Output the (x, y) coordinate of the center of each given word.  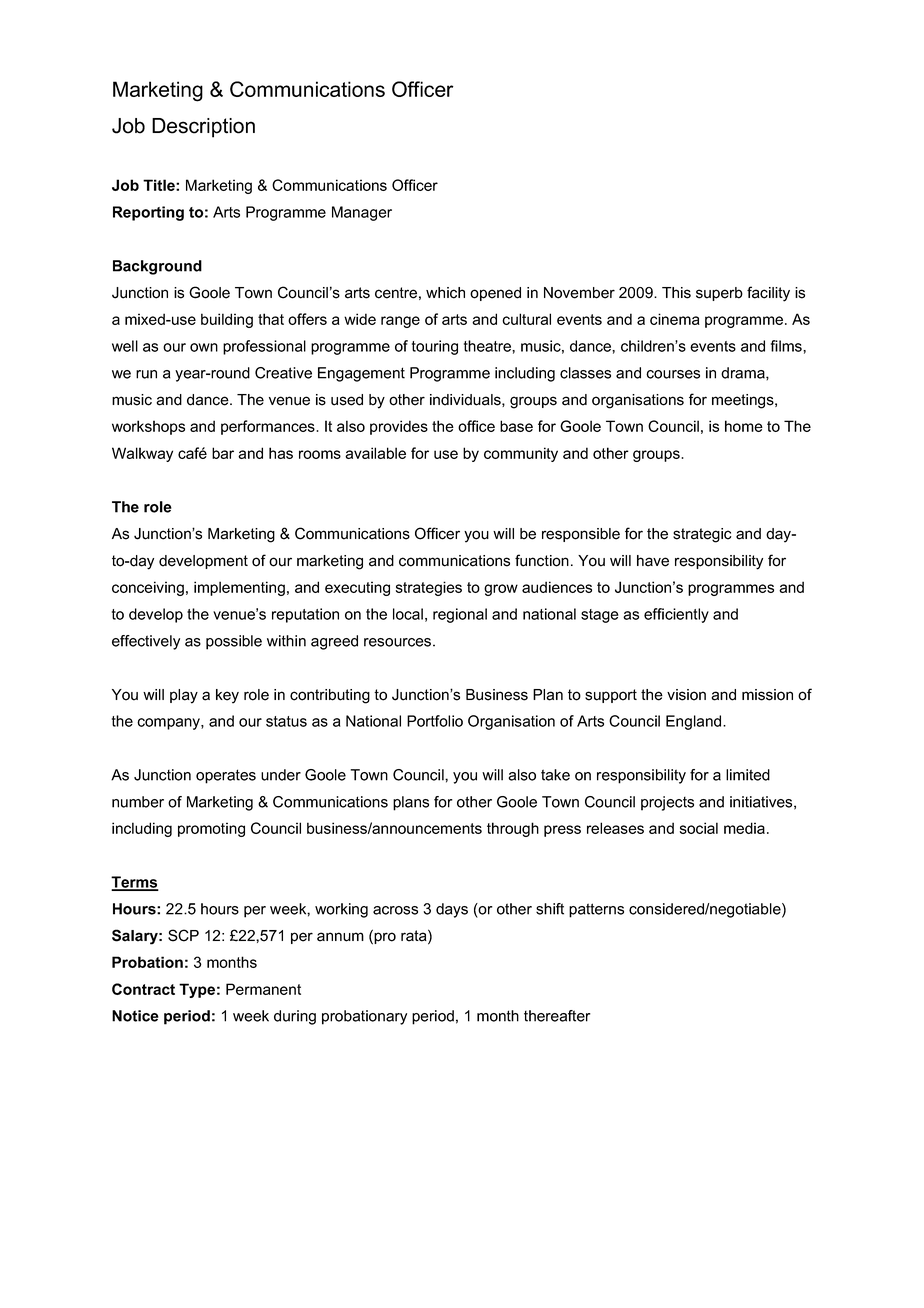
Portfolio (435, 721)
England (695, 722)
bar (223, 453)
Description (203, 128)
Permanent (263, 989)
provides (399, 427)
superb (719, 294)
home (744, 426)
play (184, 696)
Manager (362, 213)
